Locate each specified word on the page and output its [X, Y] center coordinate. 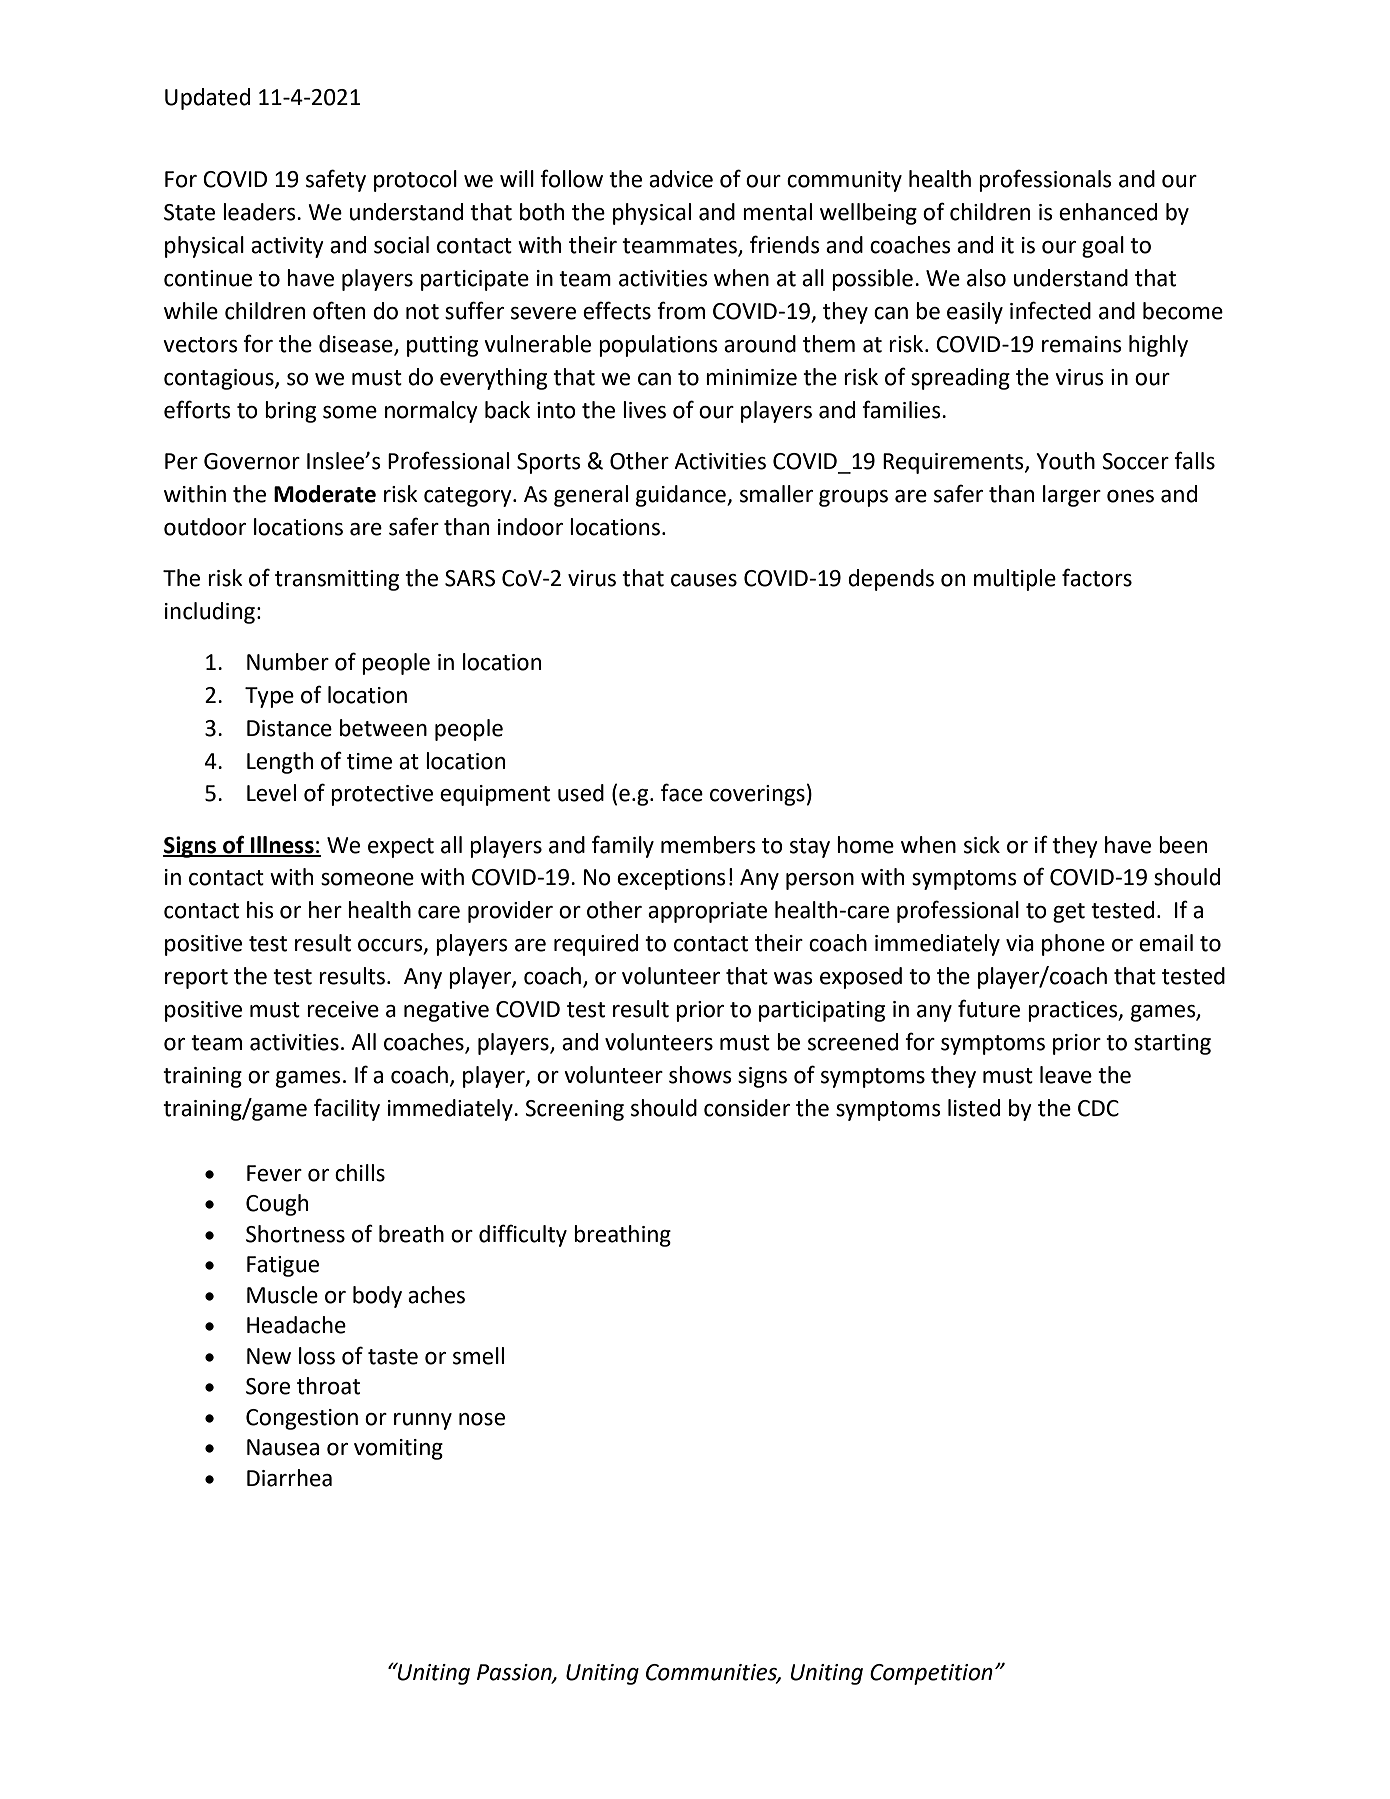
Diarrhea [289, 1478]
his [260, 910]
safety [336, 180]
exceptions [671, 879]
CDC [1098, 1108]
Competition [931, 1674]
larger [1072, 496]
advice [681, 179]
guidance [682, 496]
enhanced [1108, 212]
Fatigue [283, 1266]
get [1069, 913]
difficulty [523, 1235]
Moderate [325, 494]
